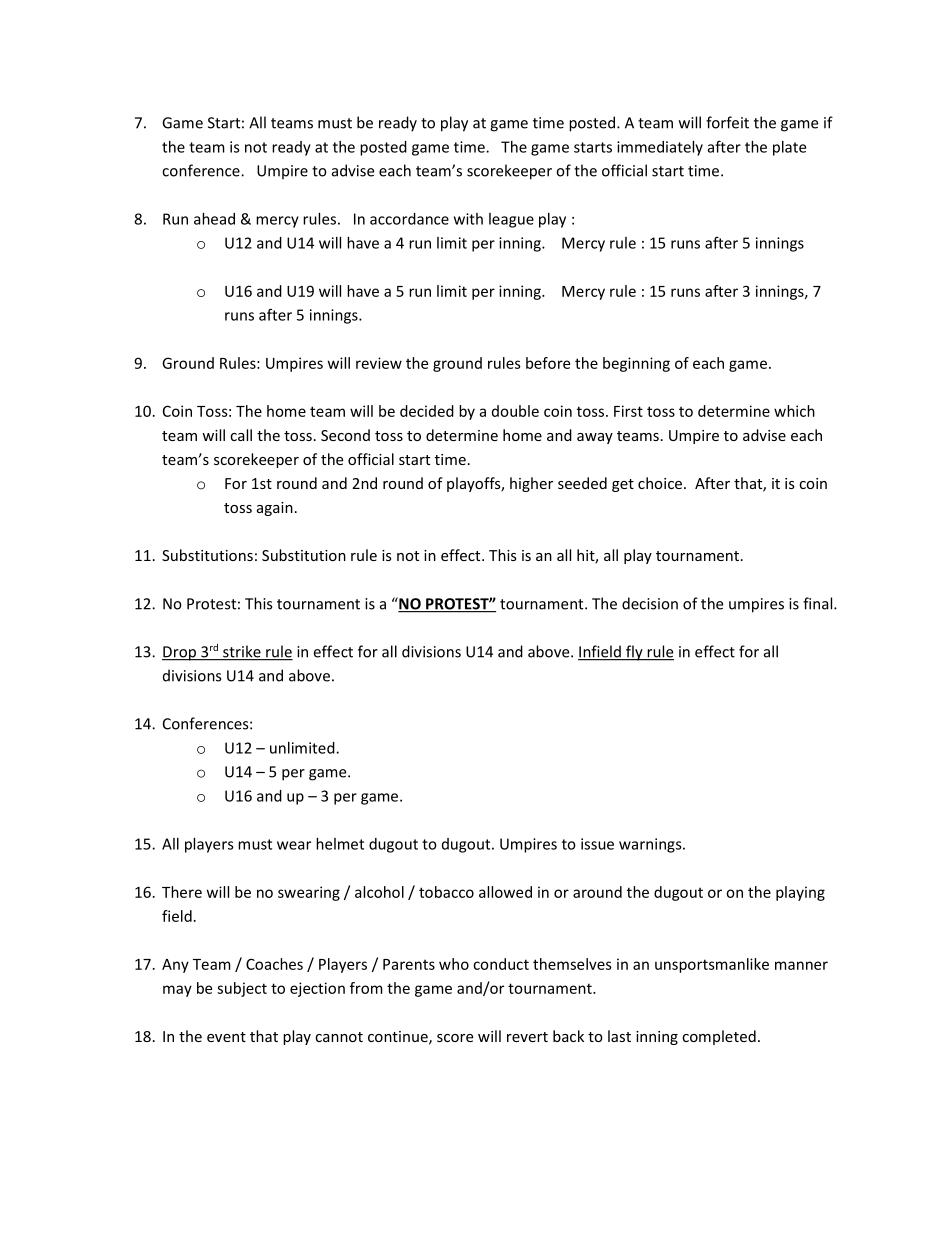  Describe the element at coordinates (214, 219) in the screenshot. I see `ahead` at that location.
